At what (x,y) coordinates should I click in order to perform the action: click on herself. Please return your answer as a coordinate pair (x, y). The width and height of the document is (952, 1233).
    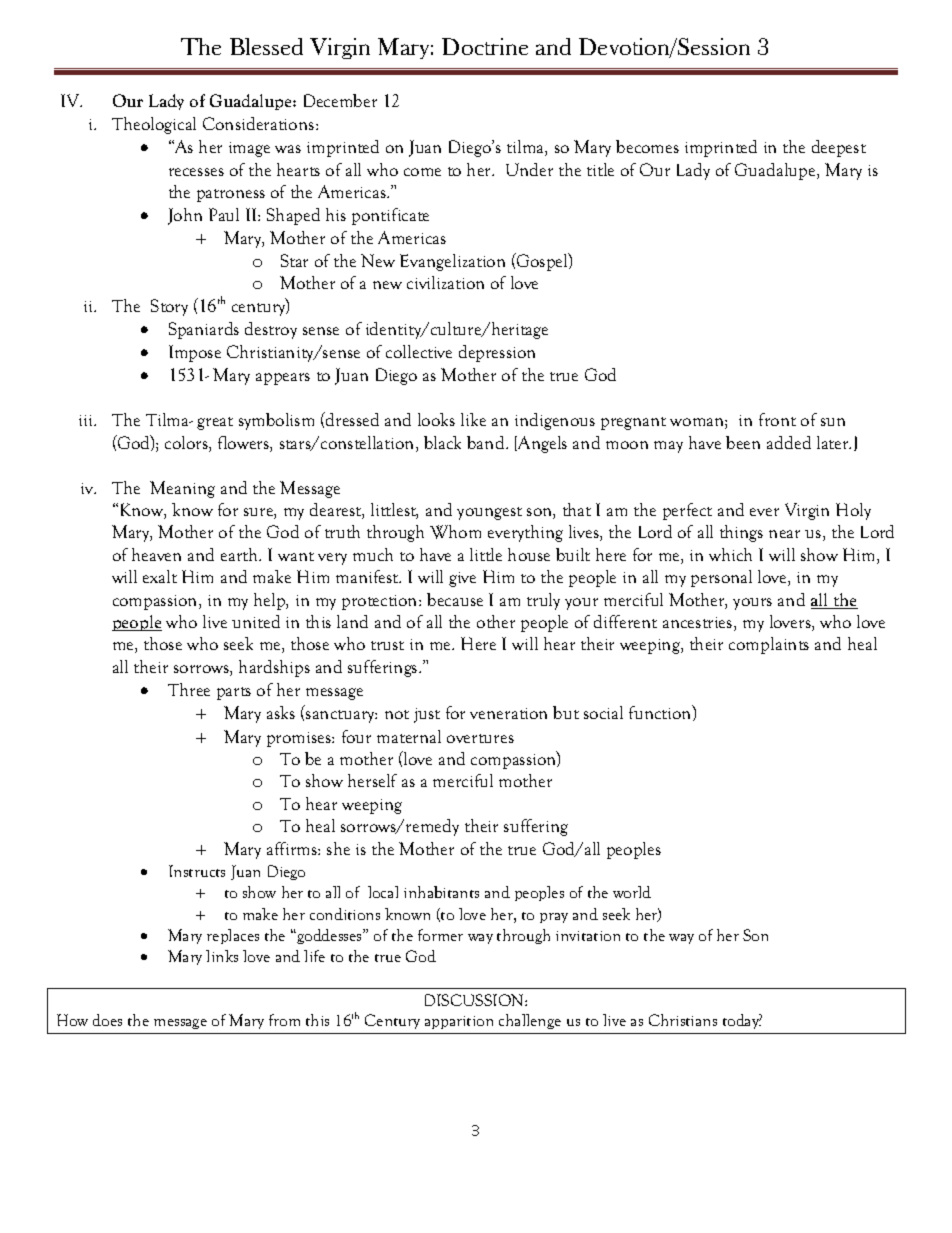
    Looking at the image, I should click on (372, 780).
